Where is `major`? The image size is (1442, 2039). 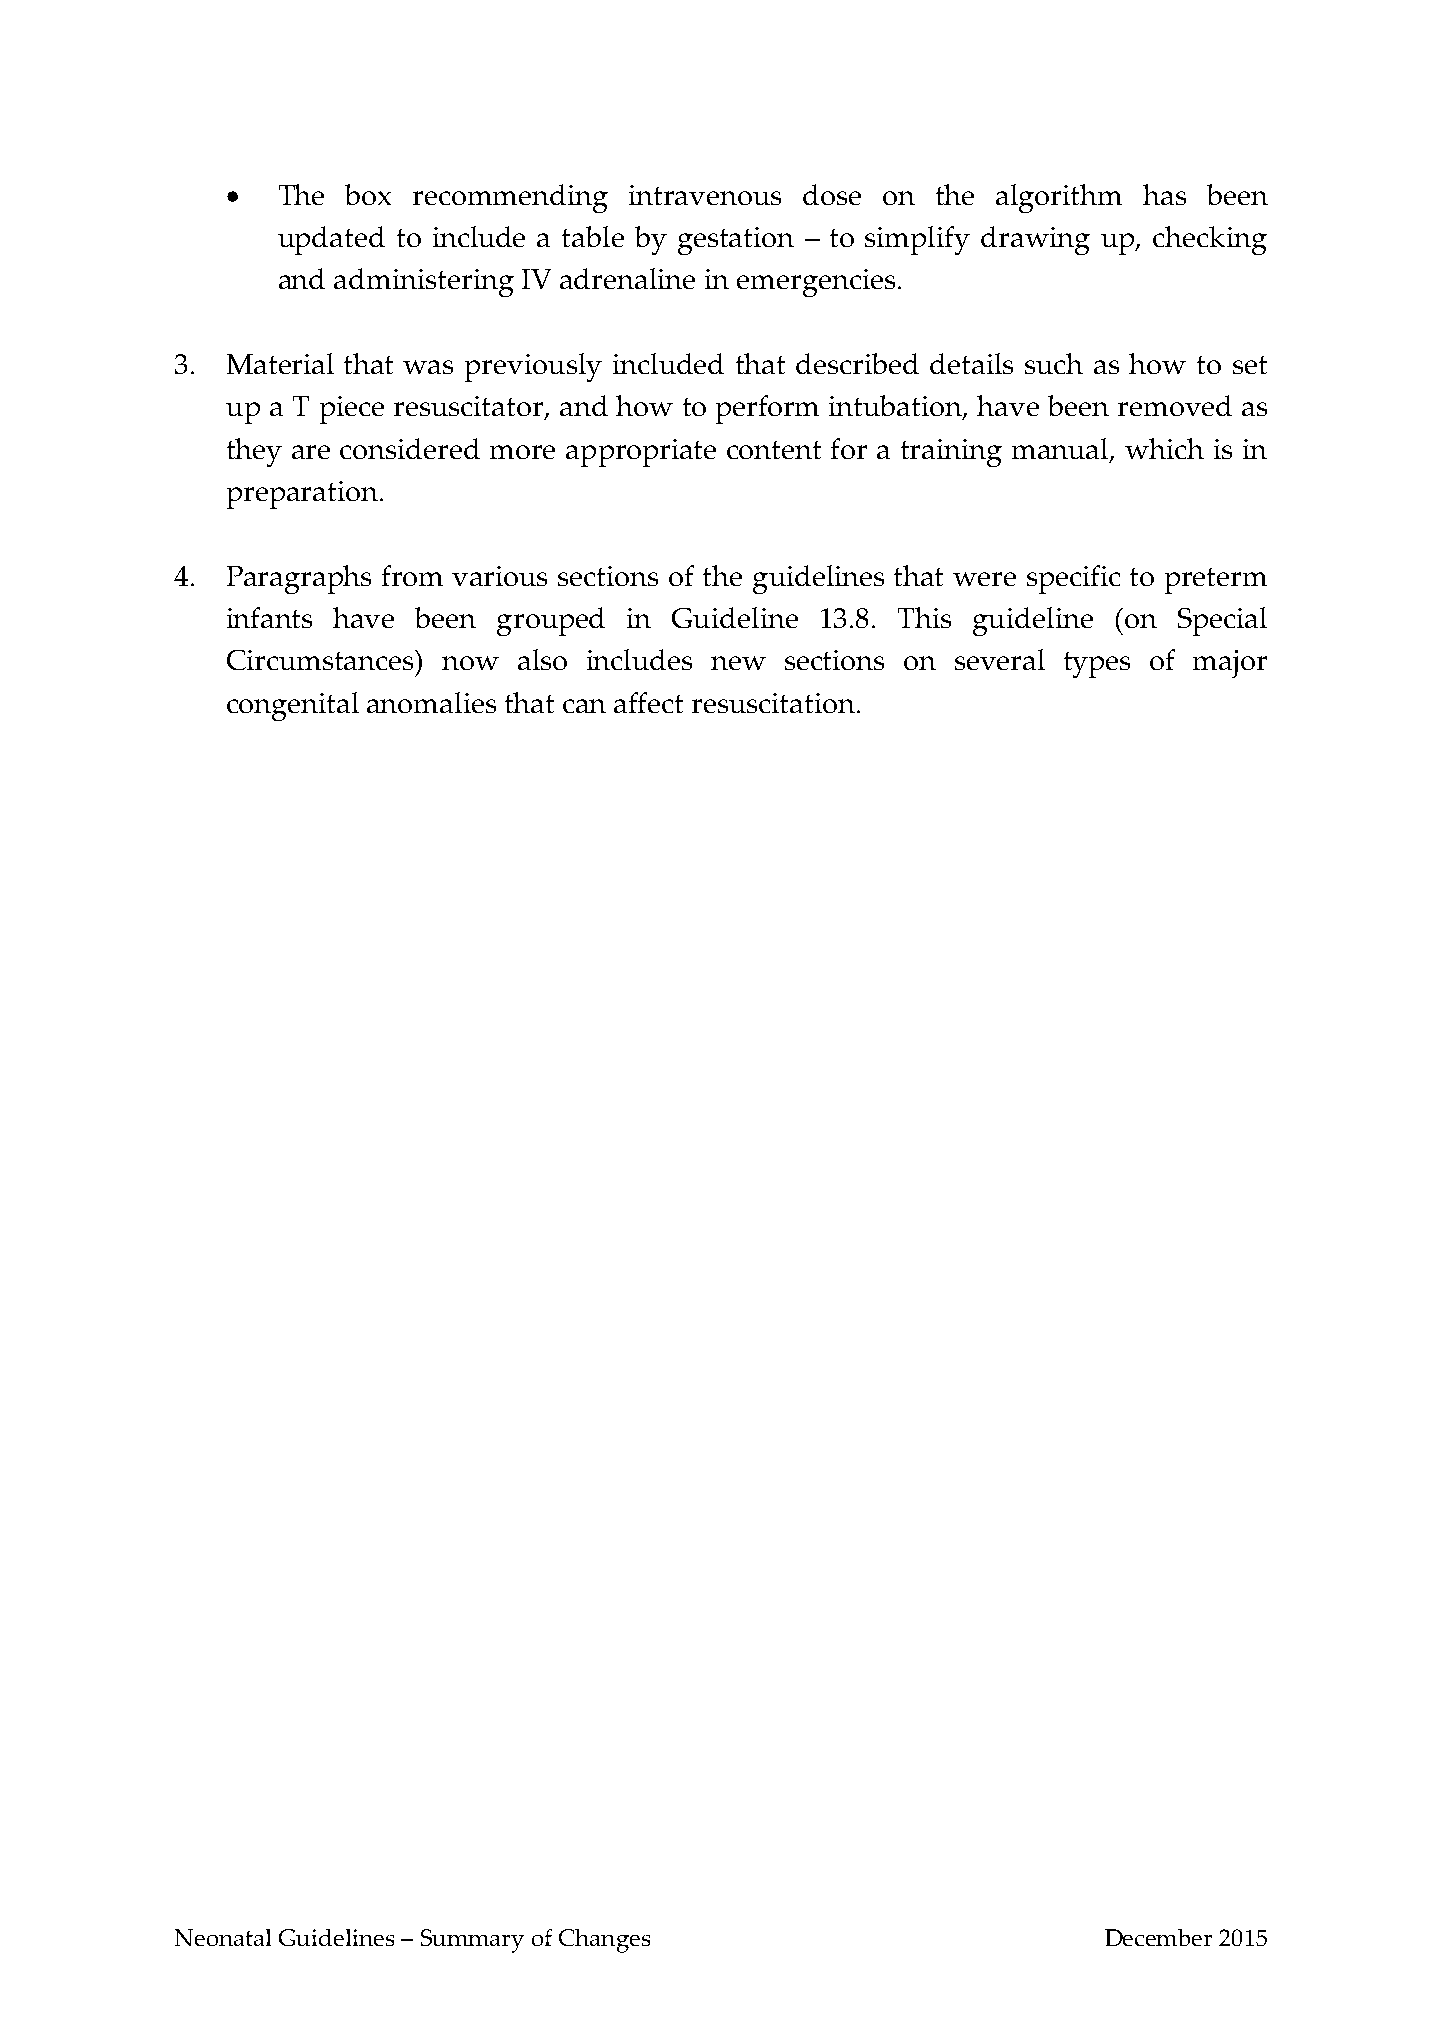
major is located at coordinates (1230, 664).
